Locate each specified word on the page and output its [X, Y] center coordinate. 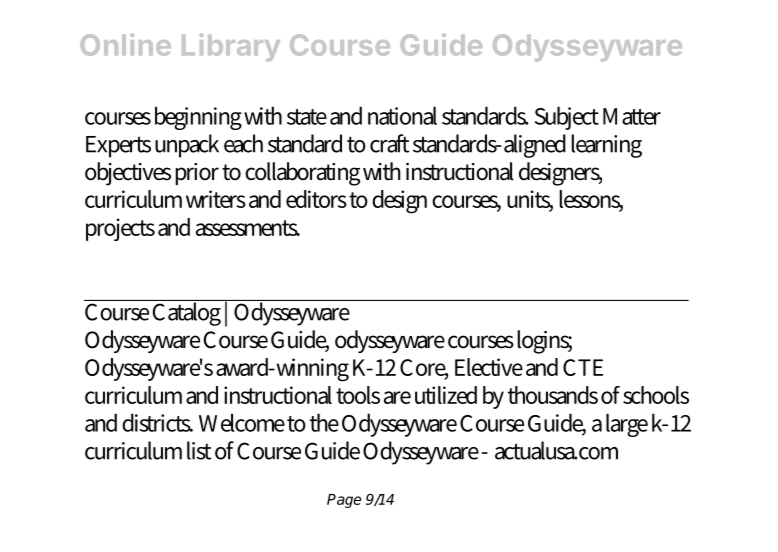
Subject [567, 118]
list [199, 450]
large [627, 425]
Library [231, 47]
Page [344, 501]
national [402, 115]
